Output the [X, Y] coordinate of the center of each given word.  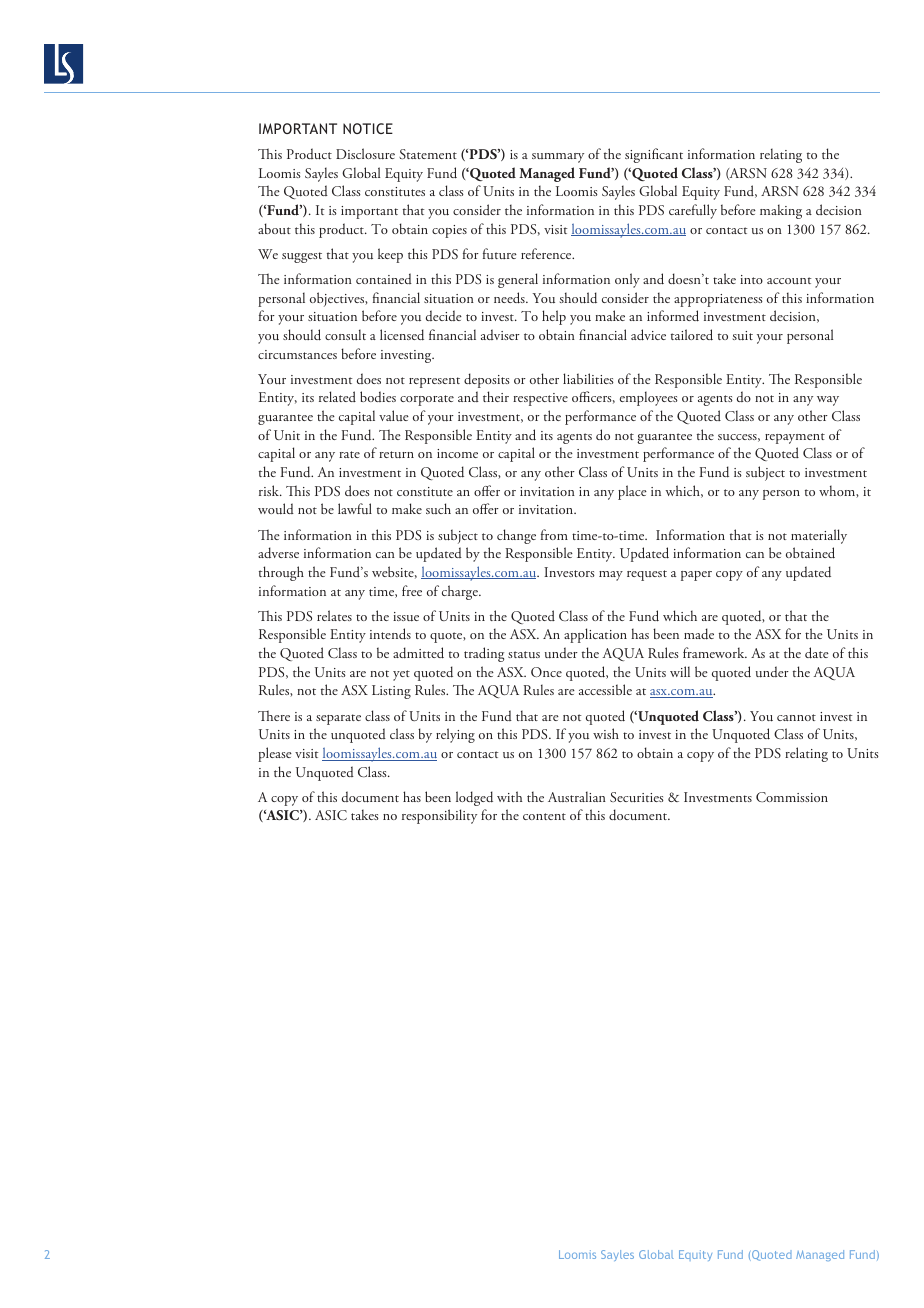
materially [819, 536]
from [554, 534]
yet [401, 675]
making [781, 211]
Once [546, 672]
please [275, 754]
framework [715, 652]
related [337, 396]
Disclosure [365, 154]
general [518, 280]
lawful [355, 509]
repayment [795, 438]
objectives [338, 299]
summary [558, 158]
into [751, 279]
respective [540, 399]
